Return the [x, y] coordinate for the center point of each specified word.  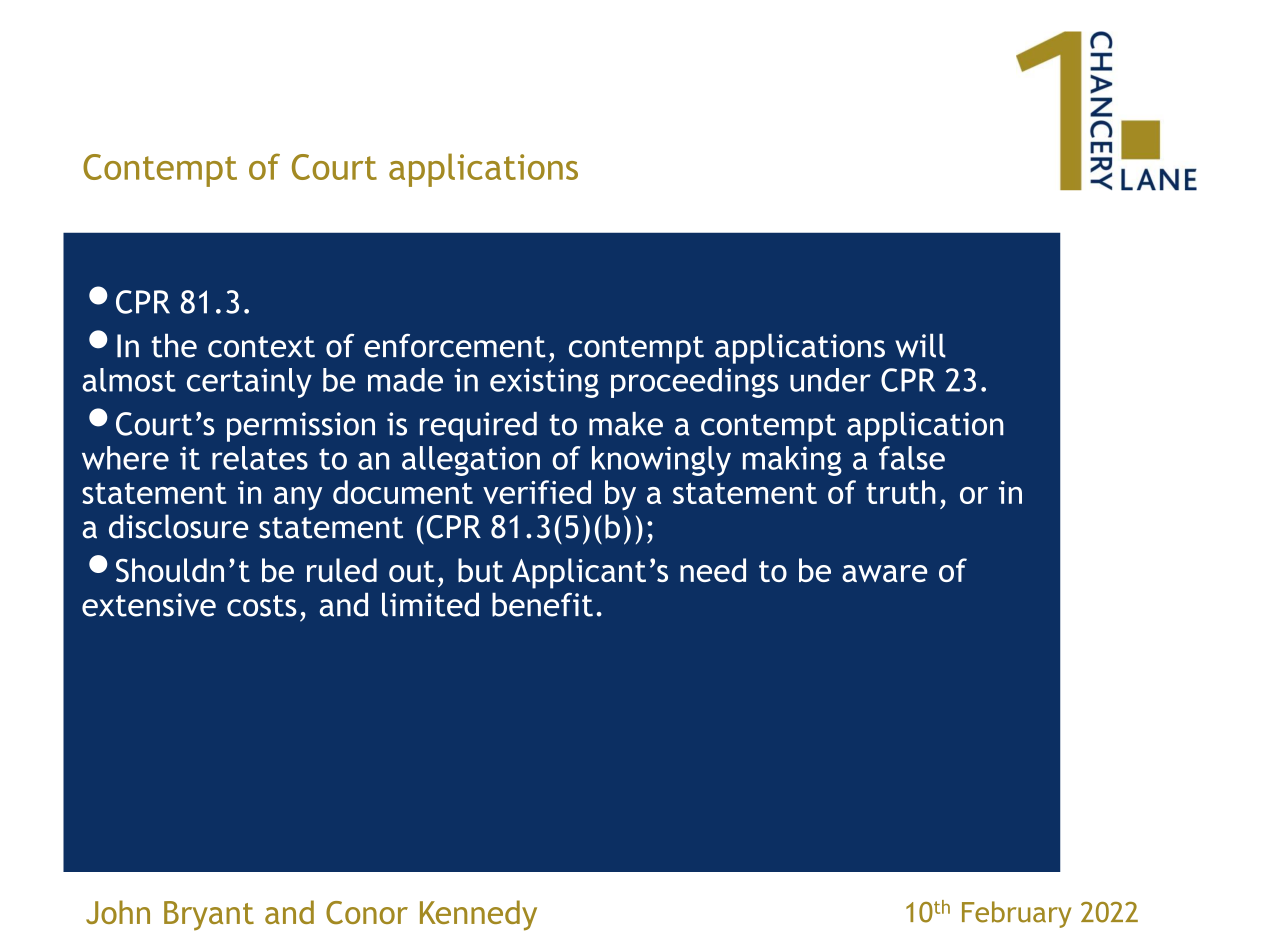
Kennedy [478, 915]
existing [544, 383]
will [920, 345]
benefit [542, 604]
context [261, 347]
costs [262, 606]
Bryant [209, 916]
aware [885, 573]
